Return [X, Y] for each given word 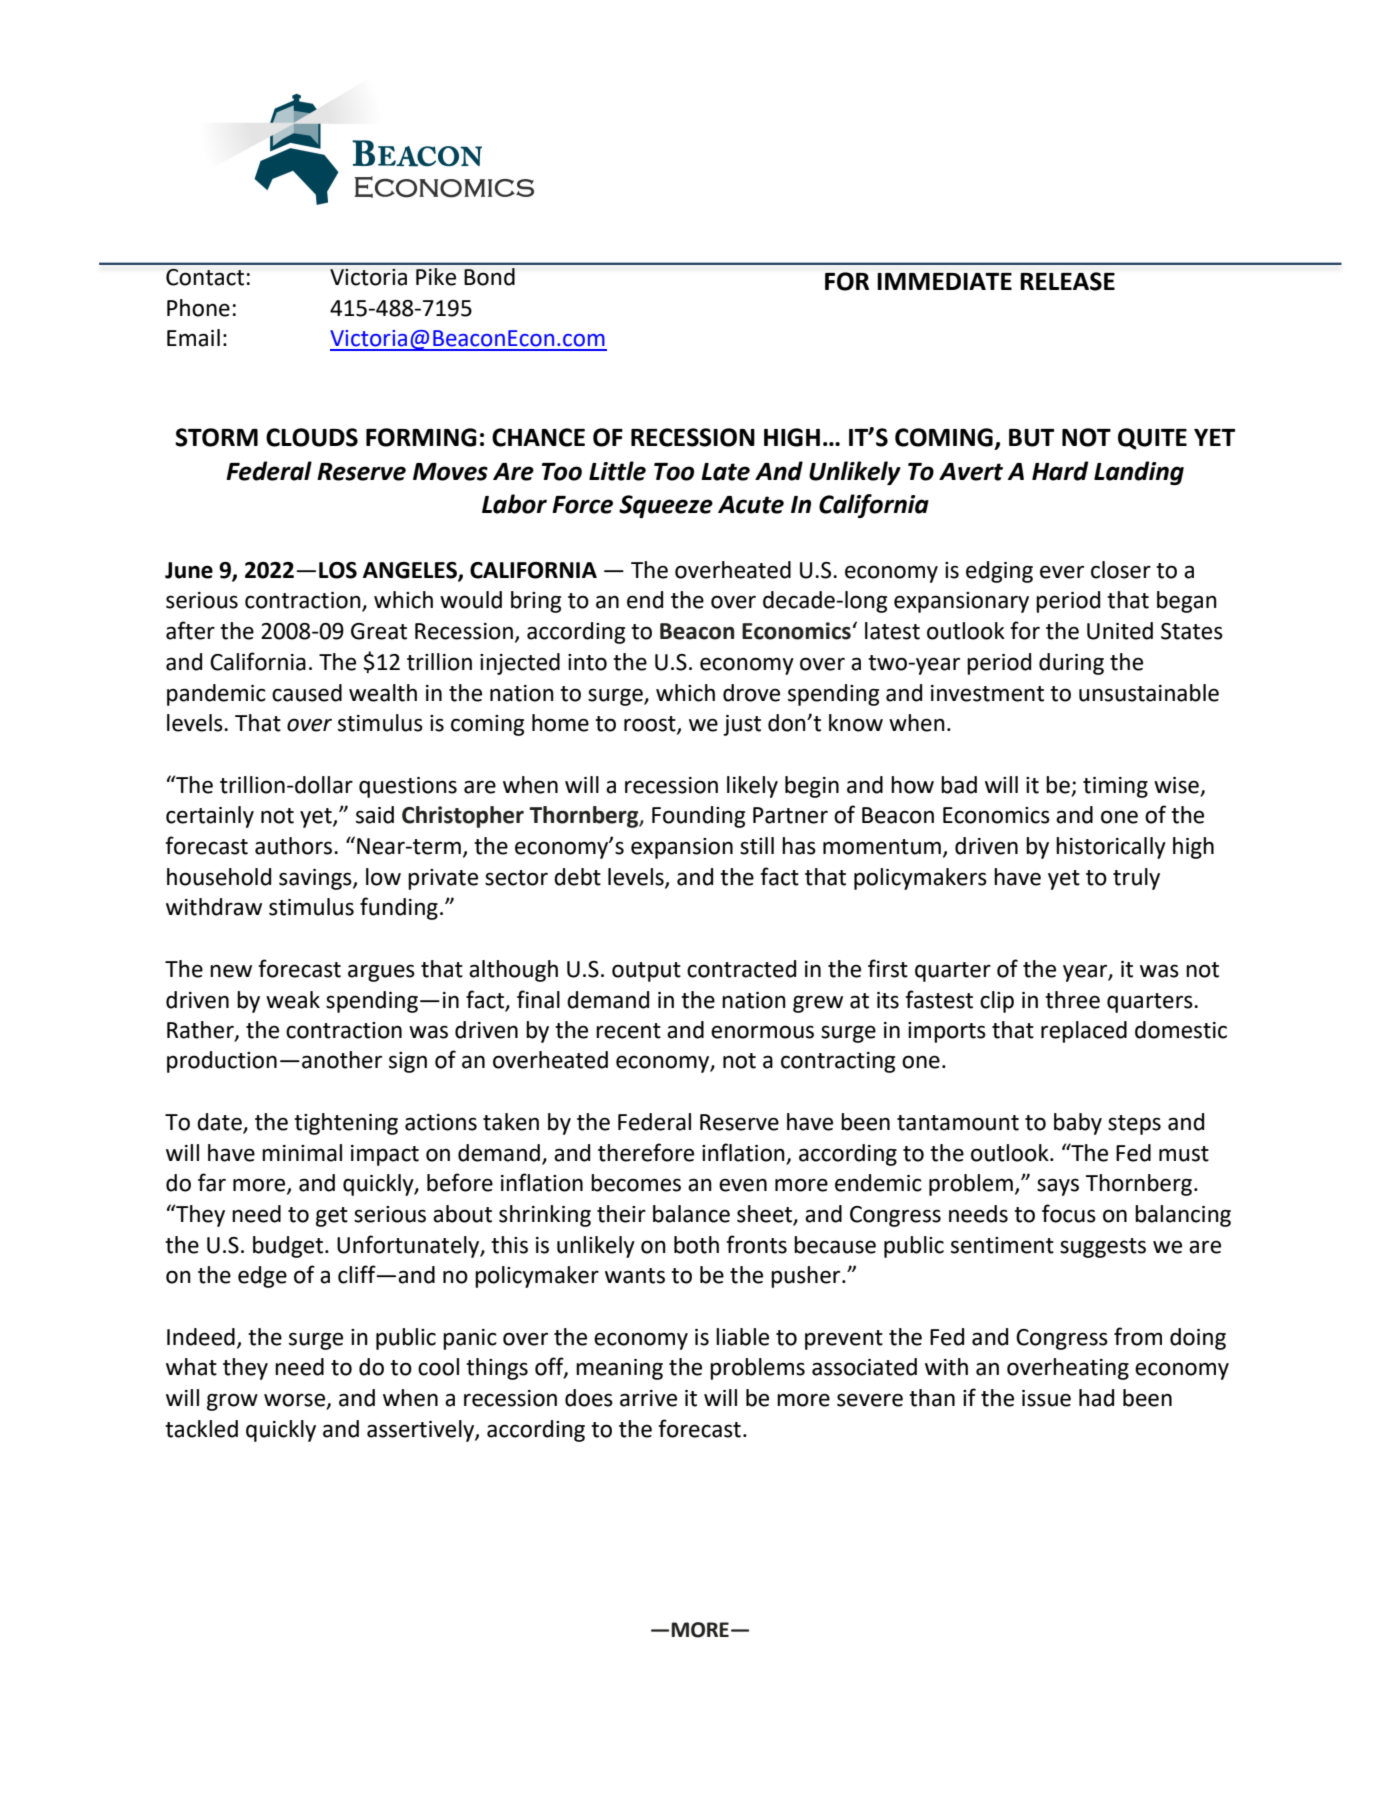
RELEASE [1067, 281]
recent [628, 1031]
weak [293, 1000]
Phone [198, 308]
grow [232, 1402]
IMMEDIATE [944, 281]
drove [751, 693]
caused [307, 693]
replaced [1084, 1032]
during [1071, 664]
